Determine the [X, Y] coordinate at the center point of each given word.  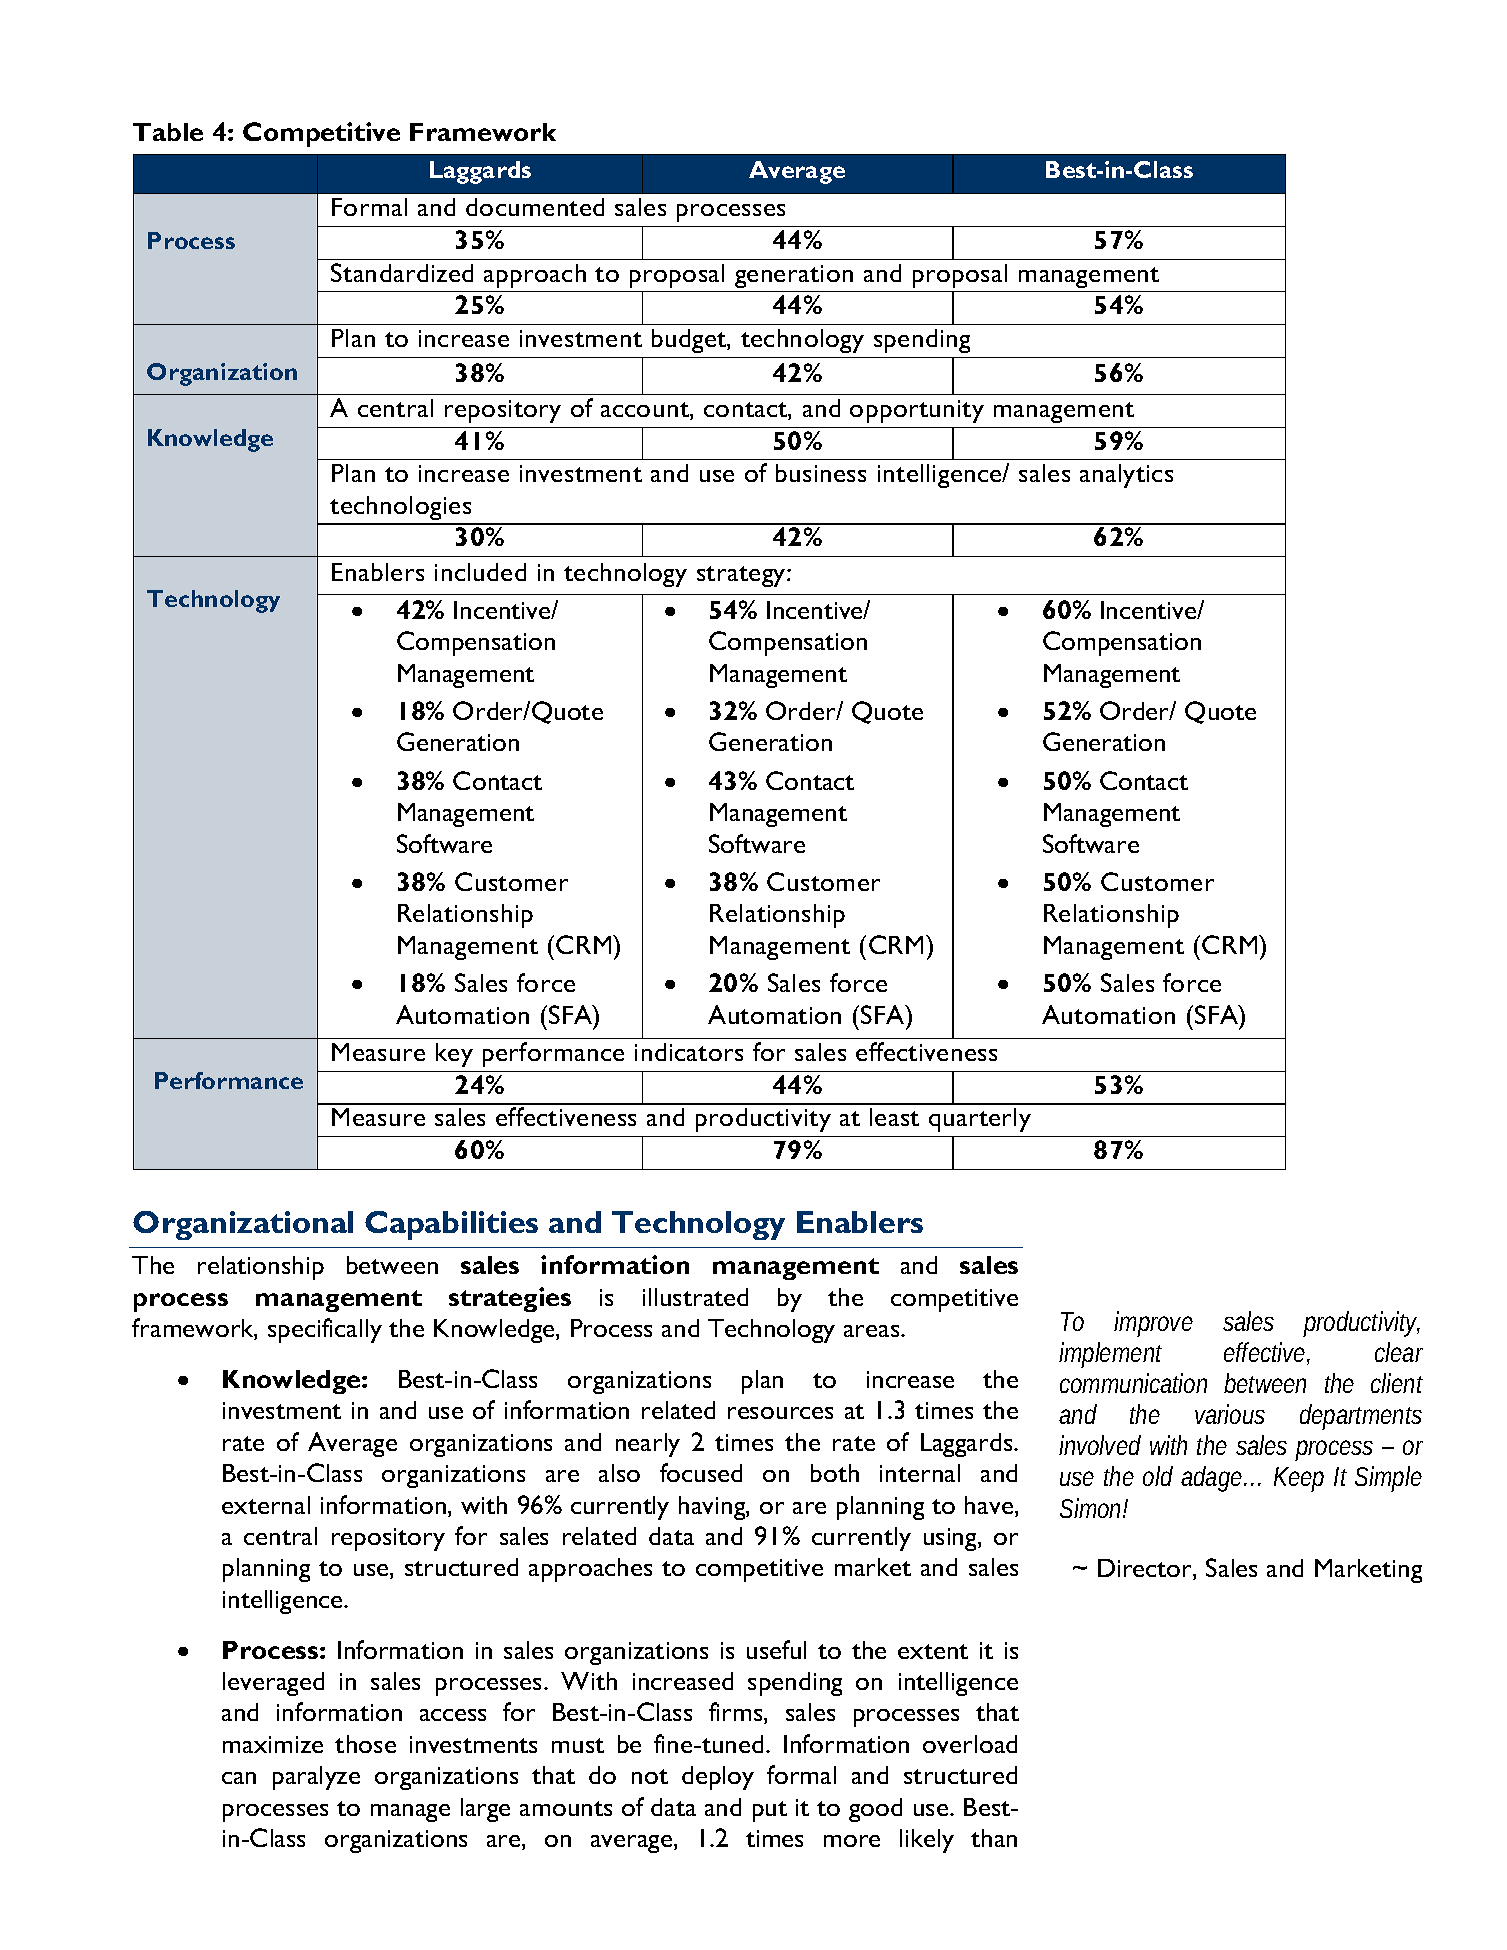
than [994, 1838]
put [770, 1811]
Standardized [402, 272]
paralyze [316, 1778]
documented [535, 207]
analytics [1126, 476]
